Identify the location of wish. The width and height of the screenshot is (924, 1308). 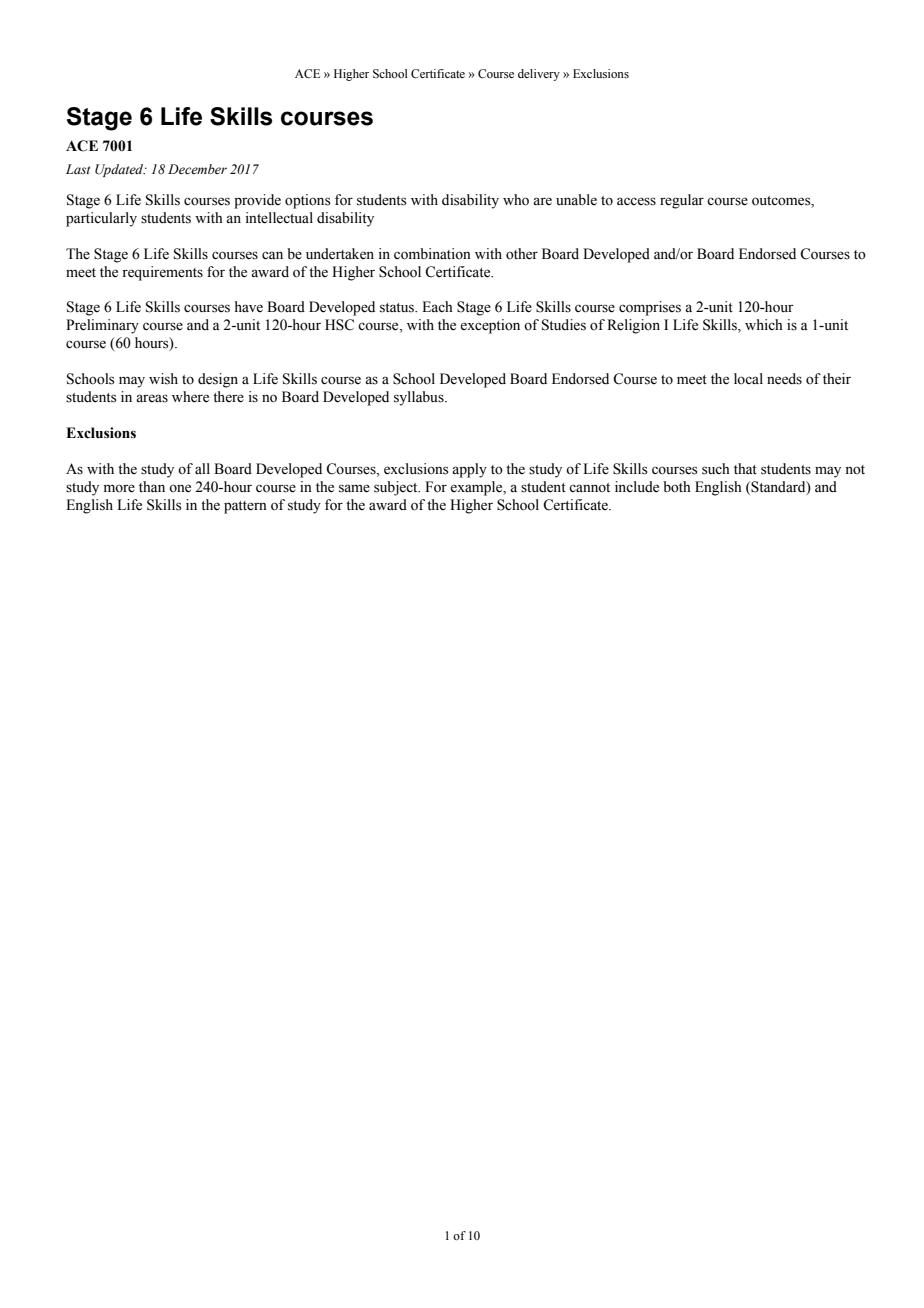
(163, 379).
